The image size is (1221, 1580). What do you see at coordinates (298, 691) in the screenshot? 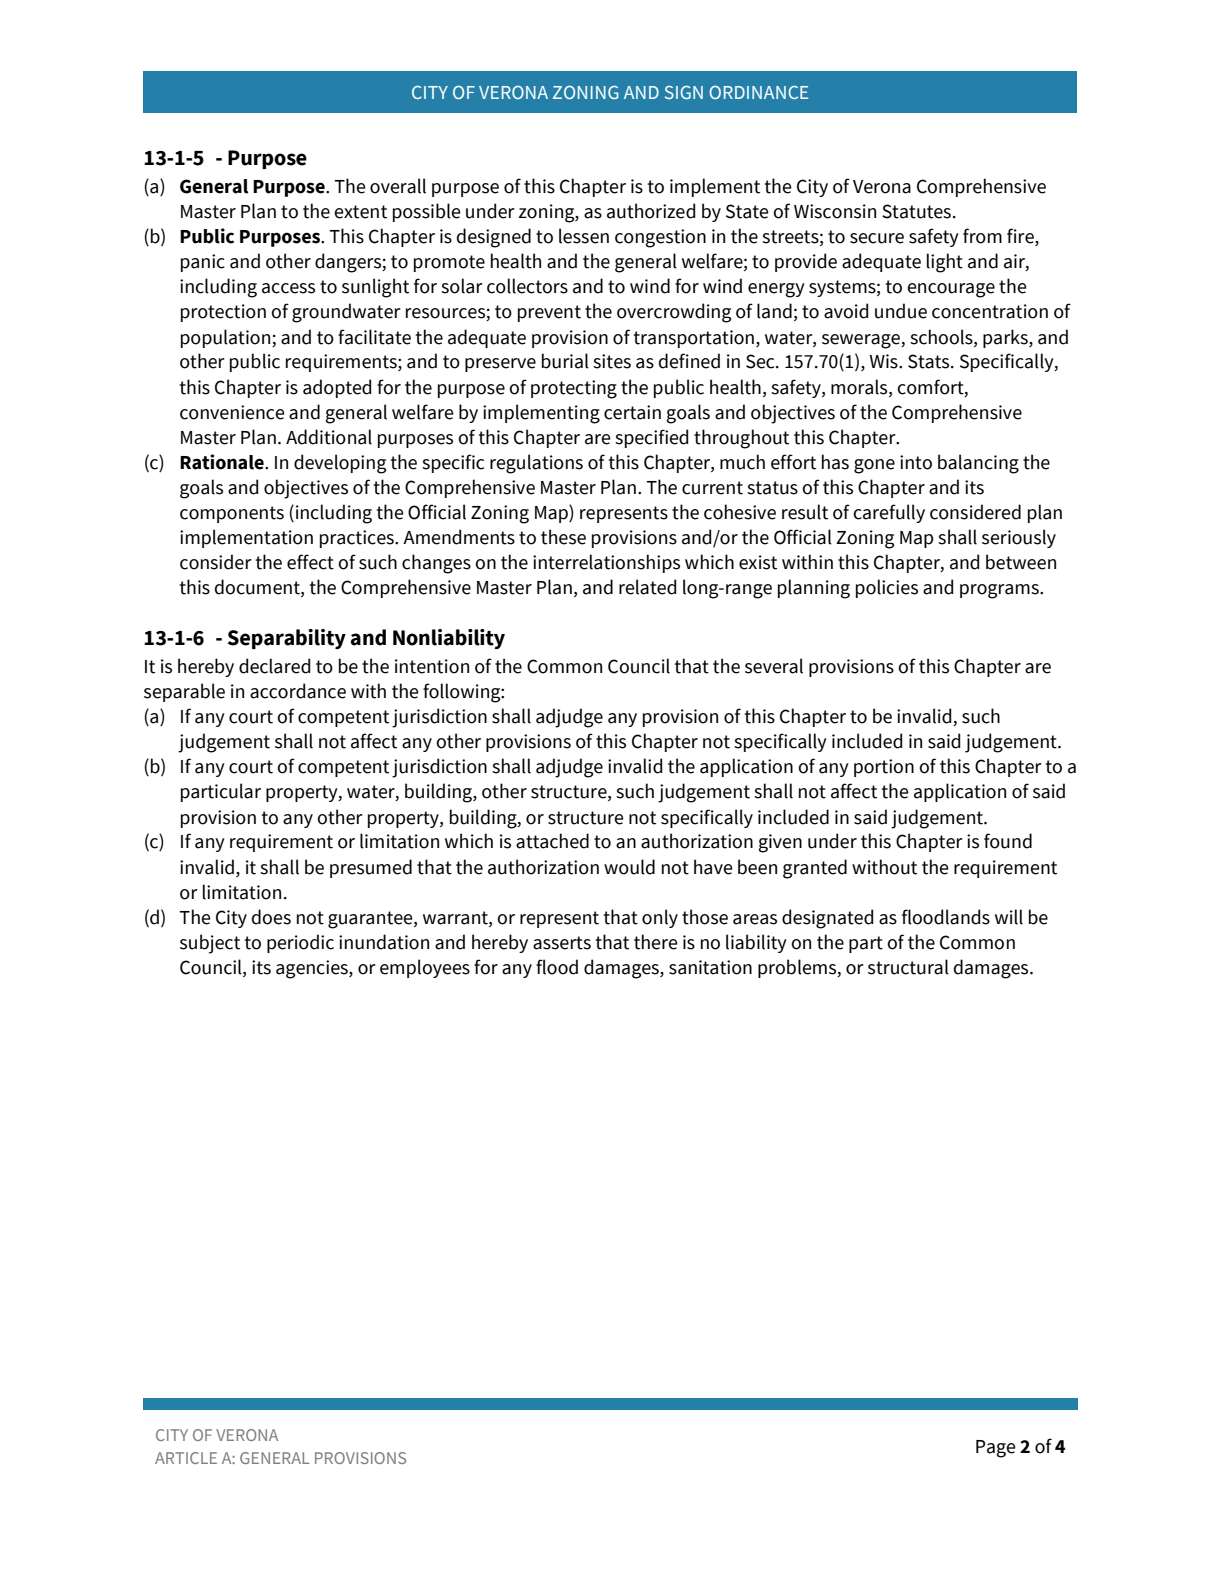
I see `accordance` at bounding box center [298, 691].
